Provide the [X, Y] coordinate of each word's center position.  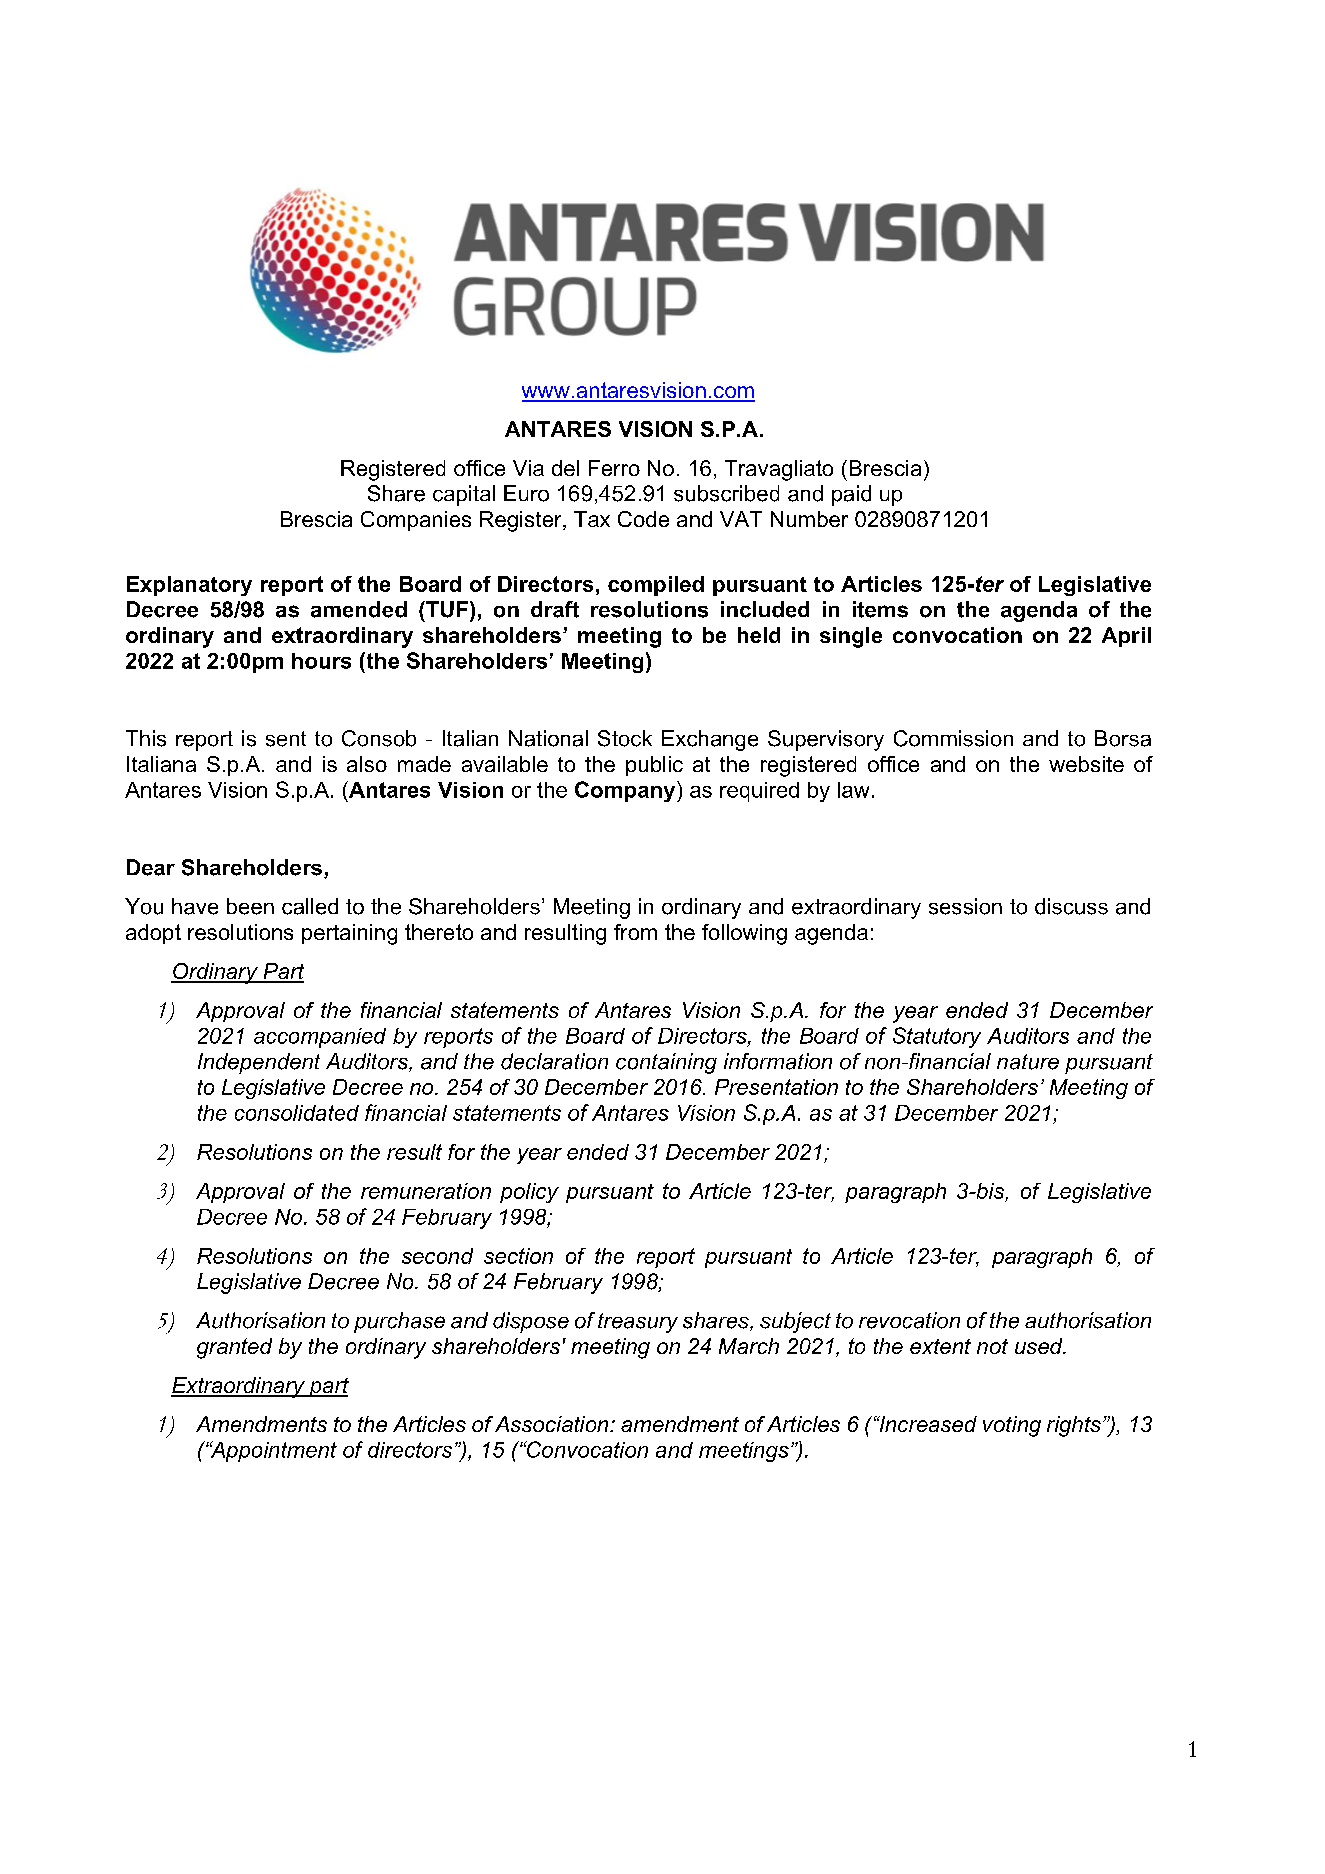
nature [1028, 1062]
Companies [416, 521]
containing [666, 1063]
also [367, 764]
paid [851, 495]
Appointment [272, 1451]
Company [626, 791]
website [1086, 764]
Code [643, 519]
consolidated [297, 1113]
